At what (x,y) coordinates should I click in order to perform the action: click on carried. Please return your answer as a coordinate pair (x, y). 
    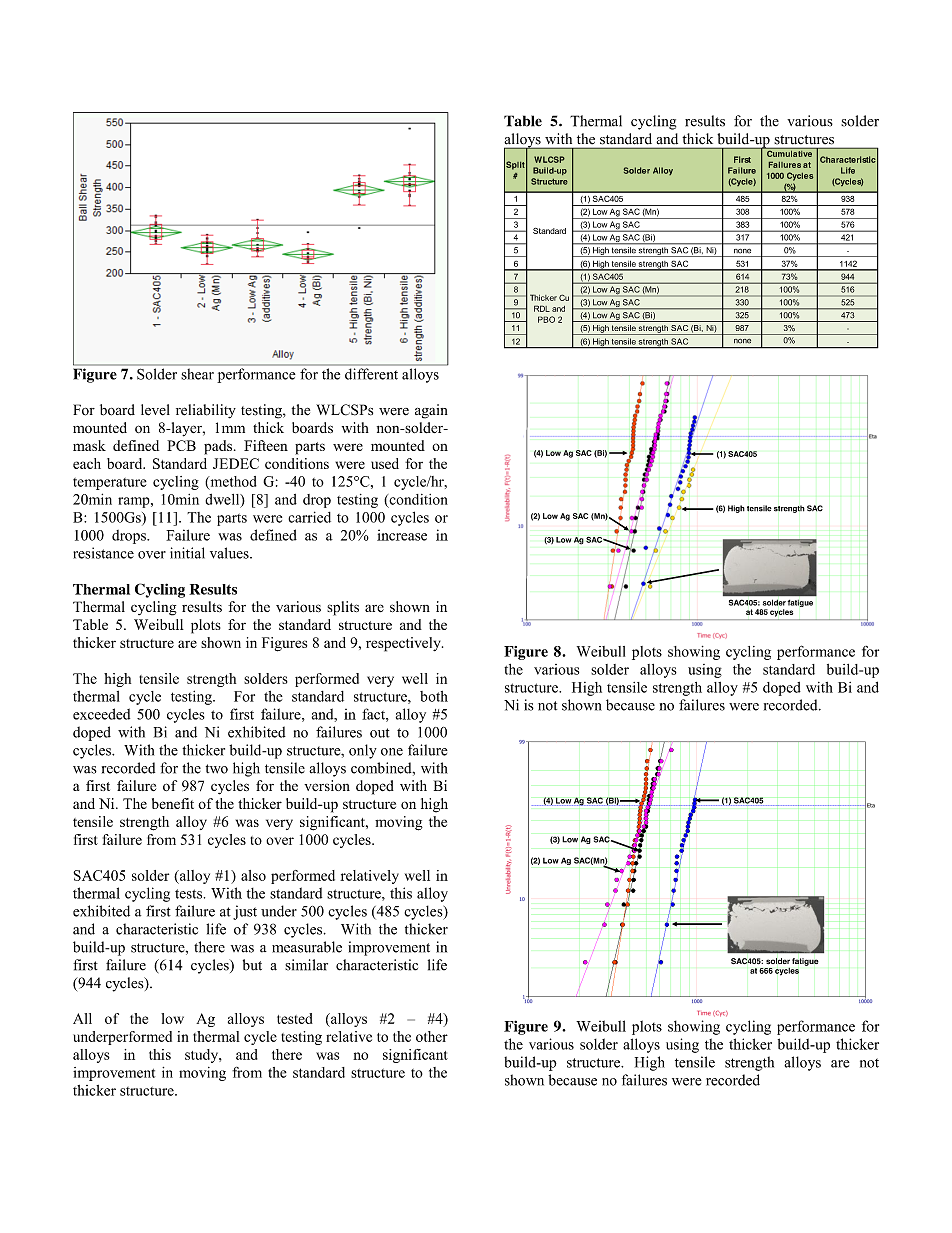
    Looking at the image, I should click on (309, 517).
